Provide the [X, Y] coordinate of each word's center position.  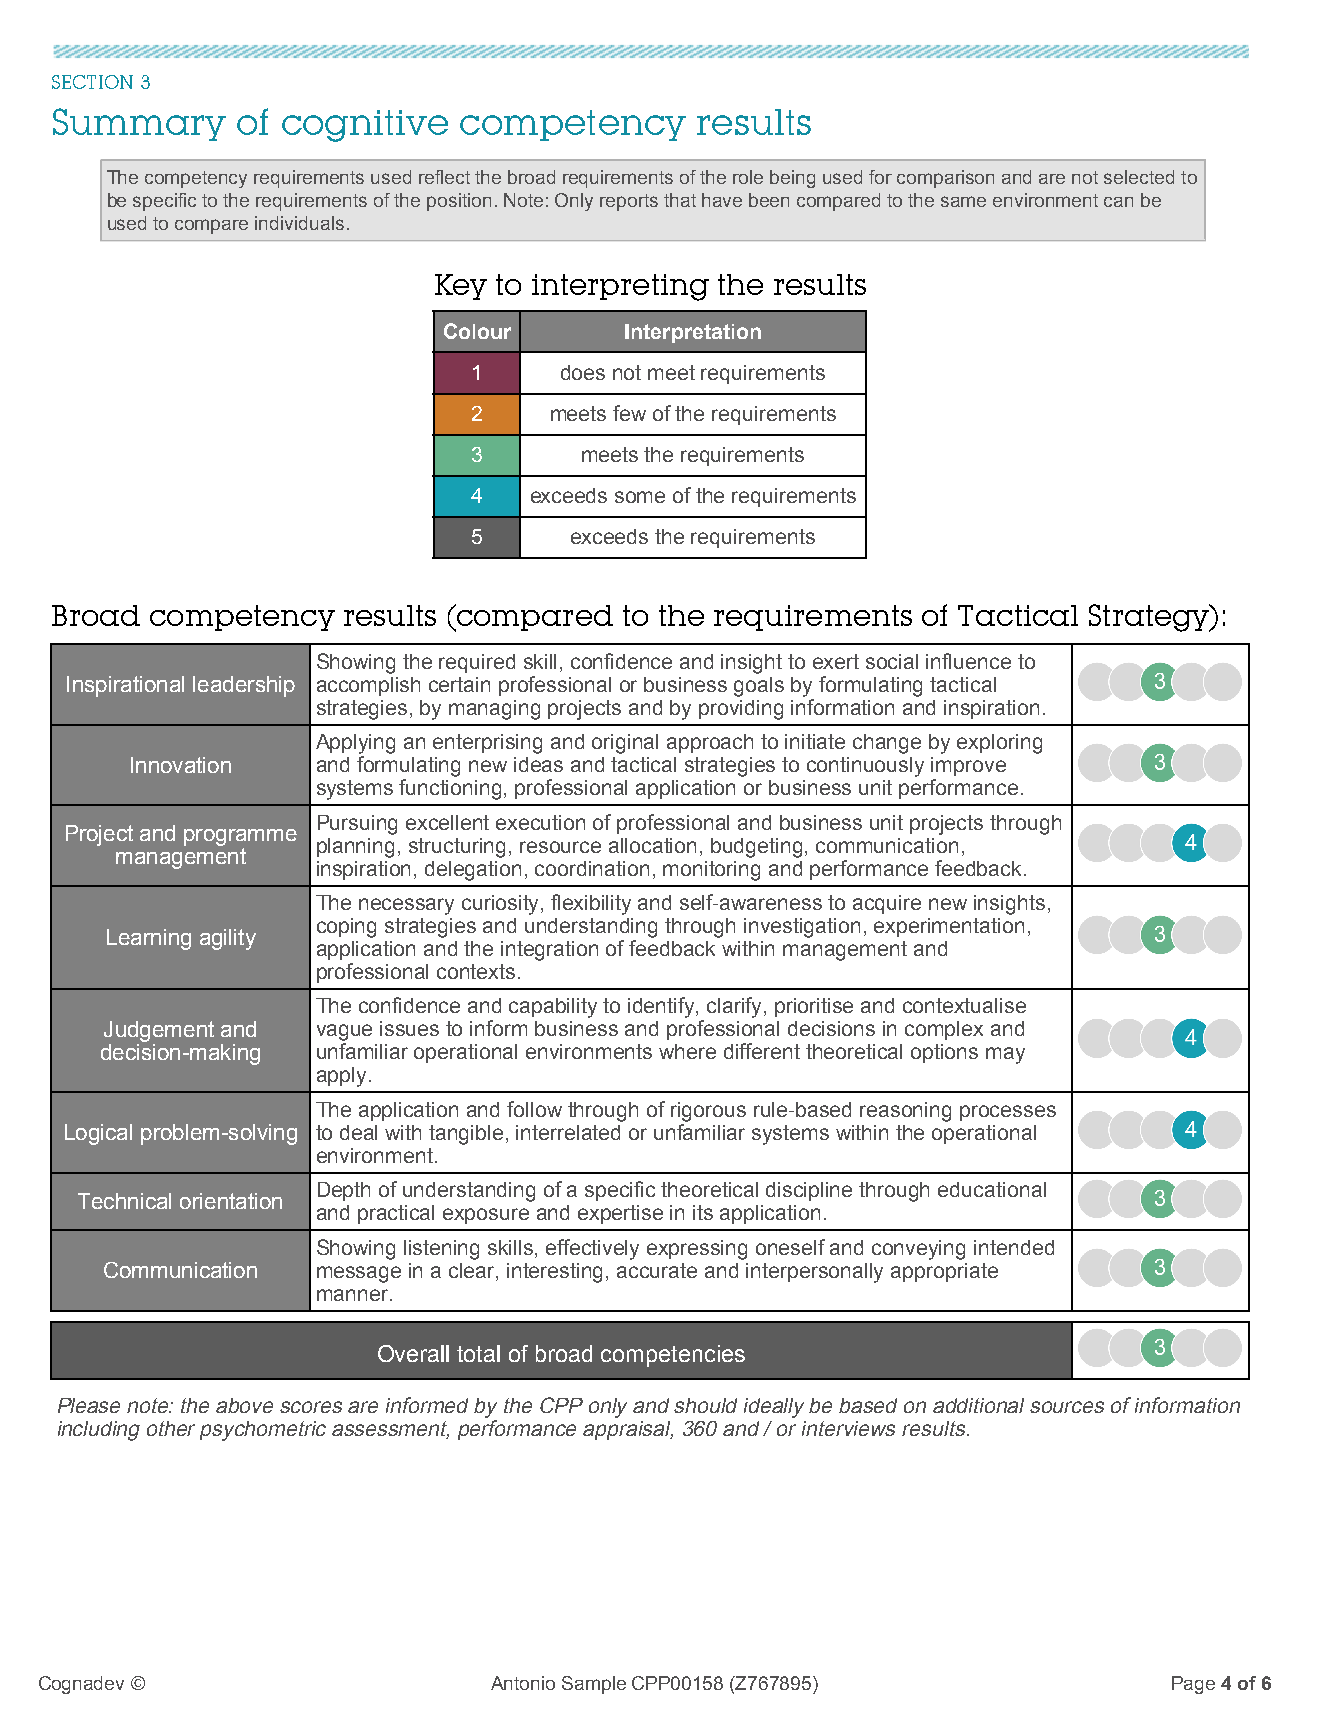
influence [968, 661]
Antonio [523, 1683]
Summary [139, 124]
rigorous [708, 1112]
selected [1139, 177]
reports [629, 202]
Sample [594, 1685]
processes [1008, 1113]
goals [759, 687]
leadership [244, 686]
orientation [231, 1201]
